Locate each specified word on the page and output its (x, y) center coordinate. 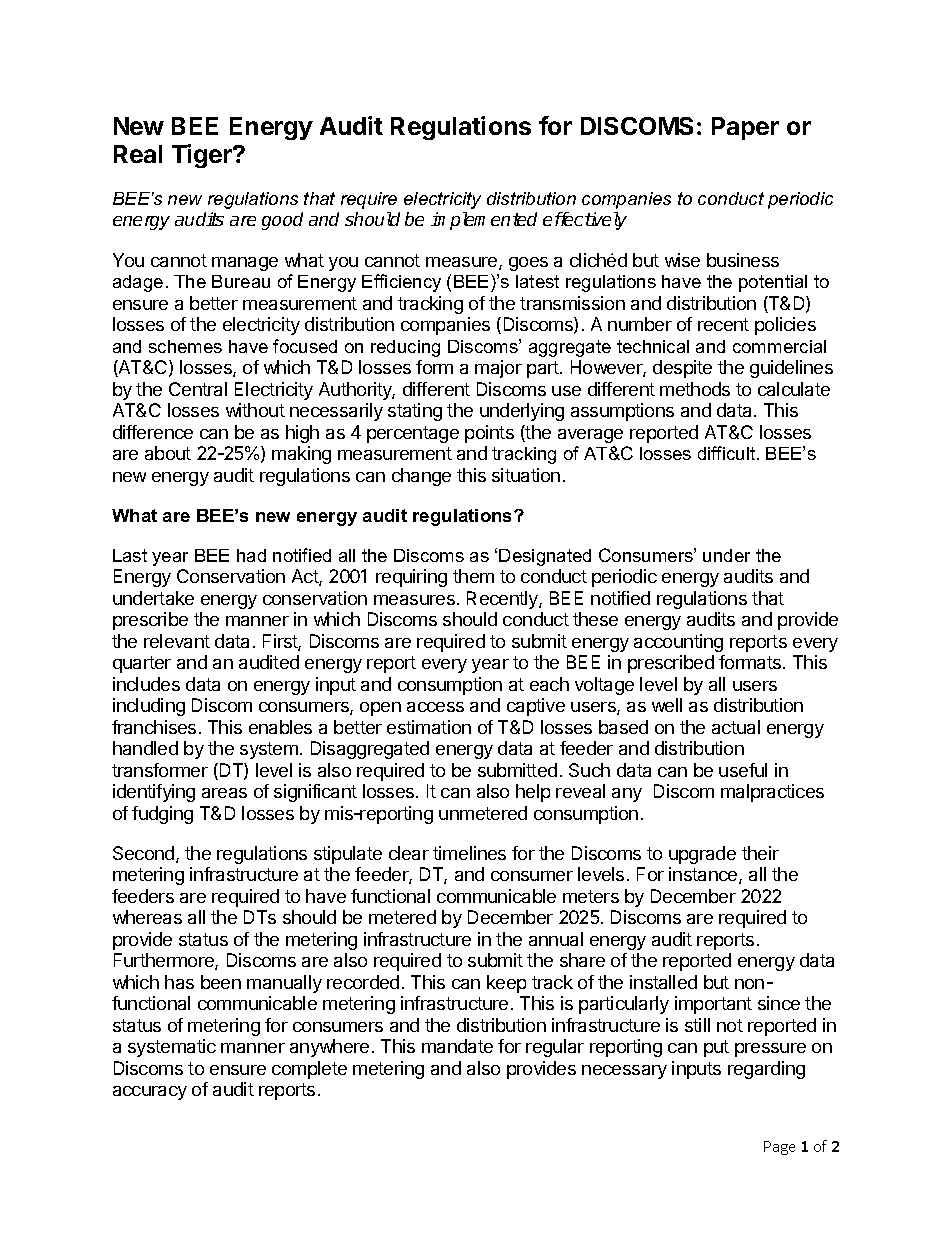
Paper (745, 128)
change (421, 477)
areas (224, 793)
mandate (457, 1046)
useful (743, 770)
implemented (484, 221)
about (168, 453)
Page (779, 1148)
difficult (728, 453)
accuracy (150, 1093)
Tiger (203, 156)
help (533, 793)
